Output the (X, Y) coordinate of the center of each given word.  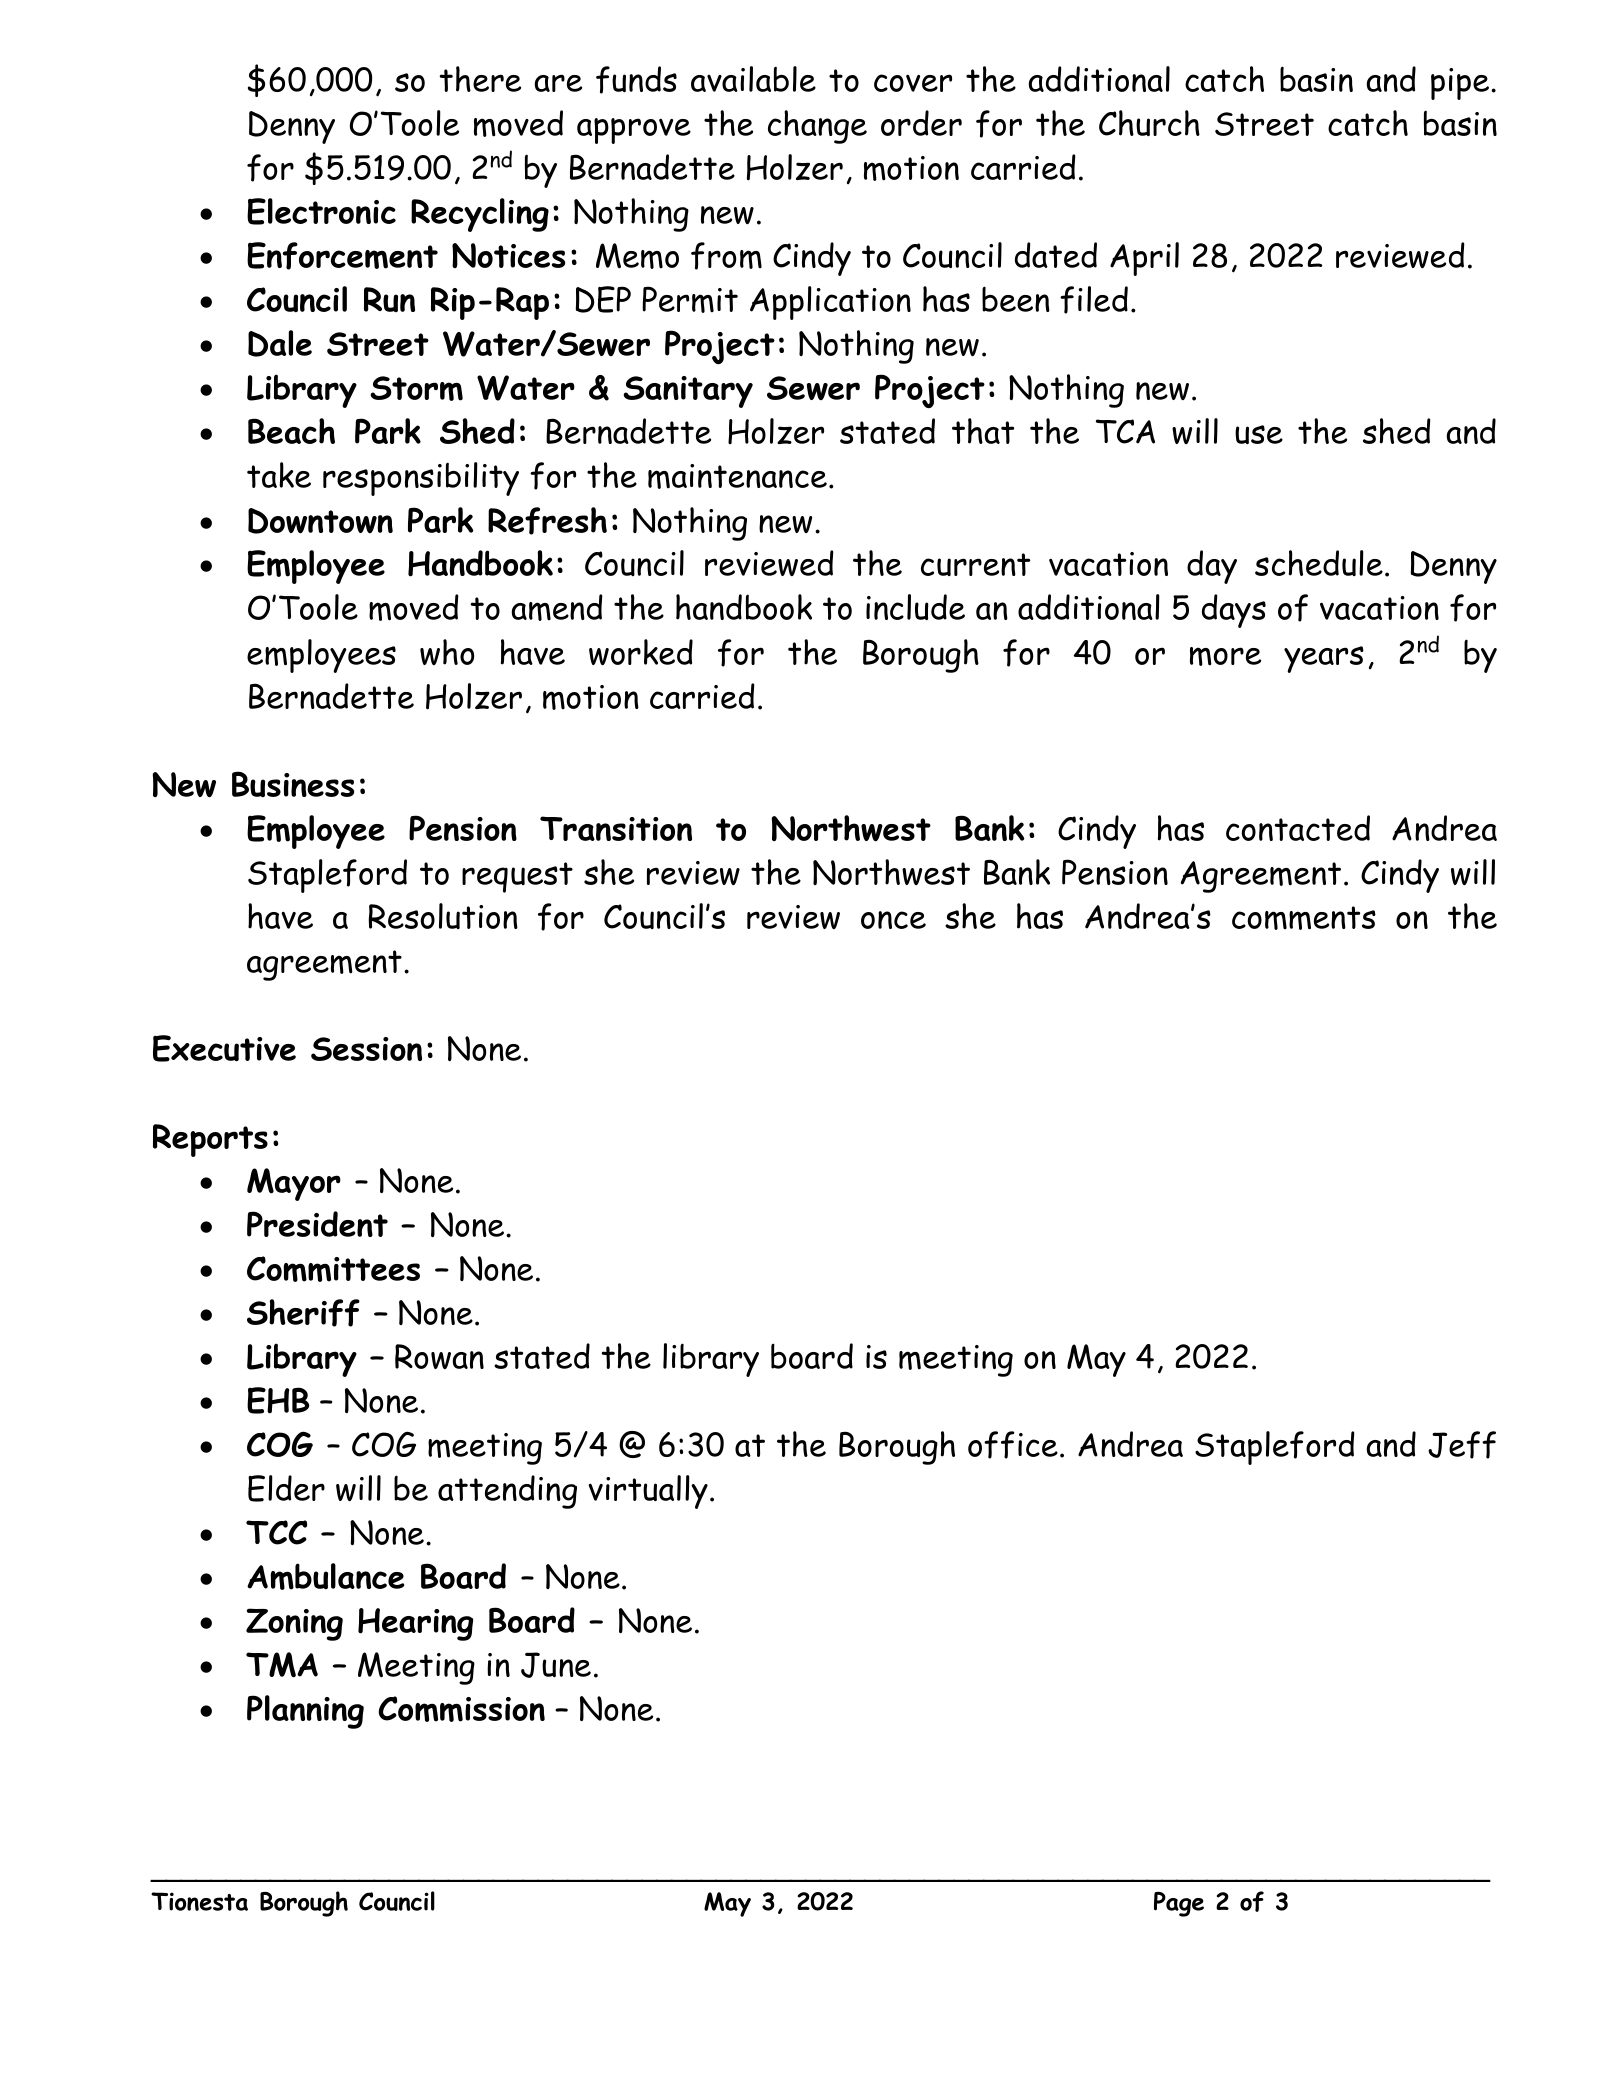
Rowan (439, 1356)
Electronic (321, 211)
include (915, 607)
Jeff (1462, 1445)
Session (366, 1049)
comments (1304, 918)
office (1013, 1445)
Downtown (320, 521)
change (817, 127)
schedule (1319, 563)
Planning (305, 1712)
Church (1149, 123)
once (893, 920)
